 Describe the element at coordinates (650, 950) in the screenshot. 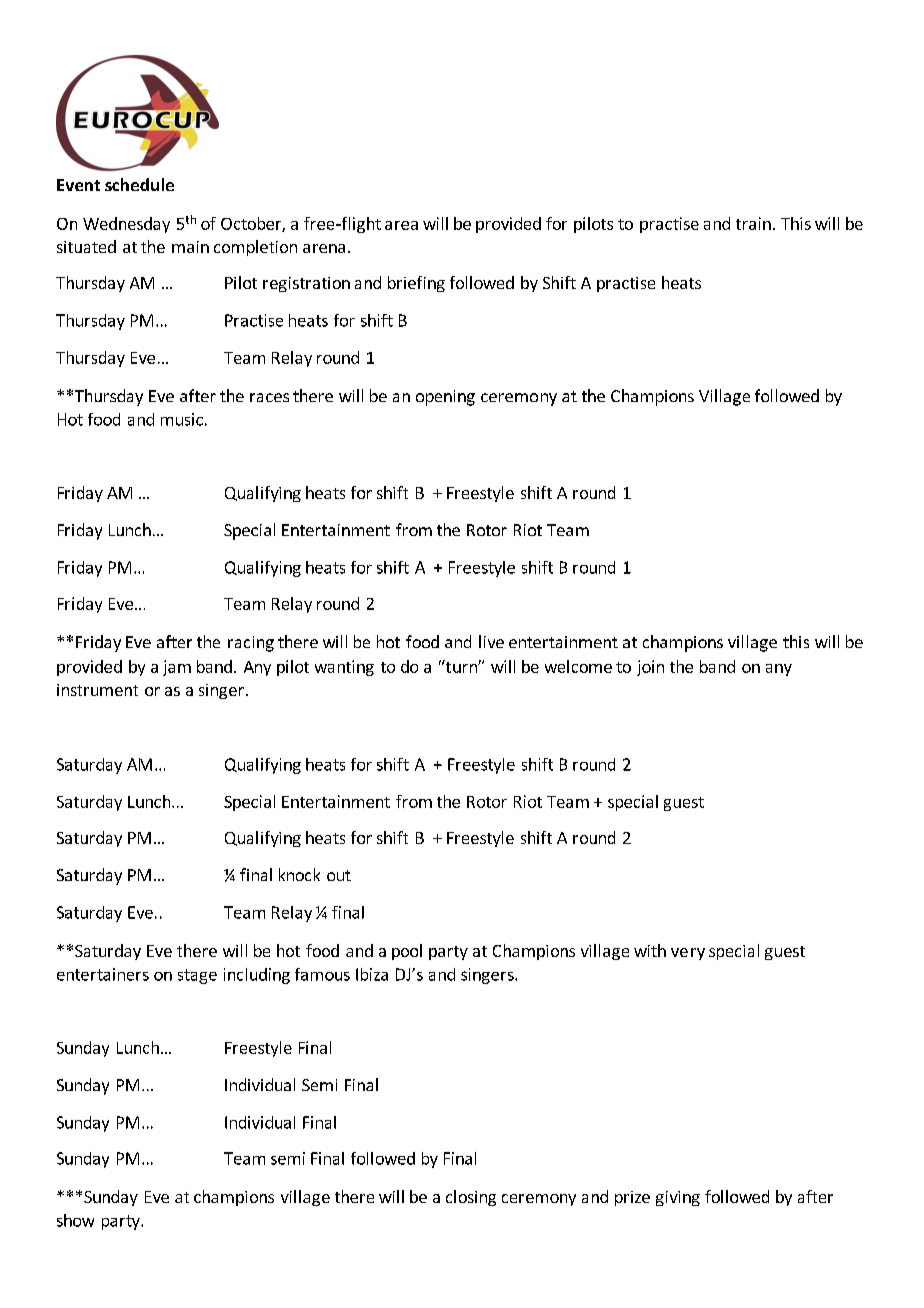

I see `with` at that location.
